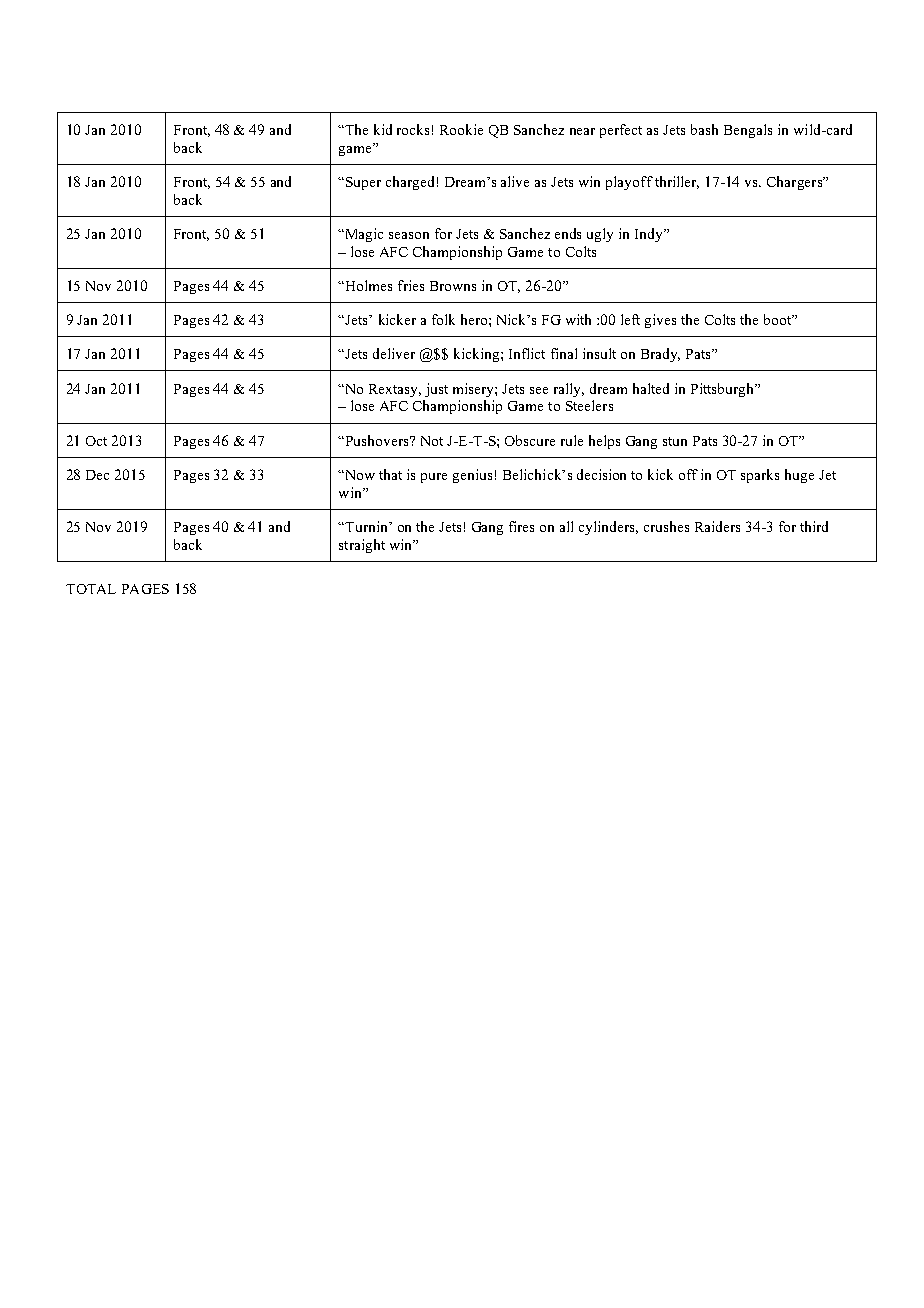 Image resolution: width=924 pixels, height=1308 pixels. What do you see at coordinates (91, 589) in the screenshot?
I see `TOTAL` at bounding box center [91, 589].
